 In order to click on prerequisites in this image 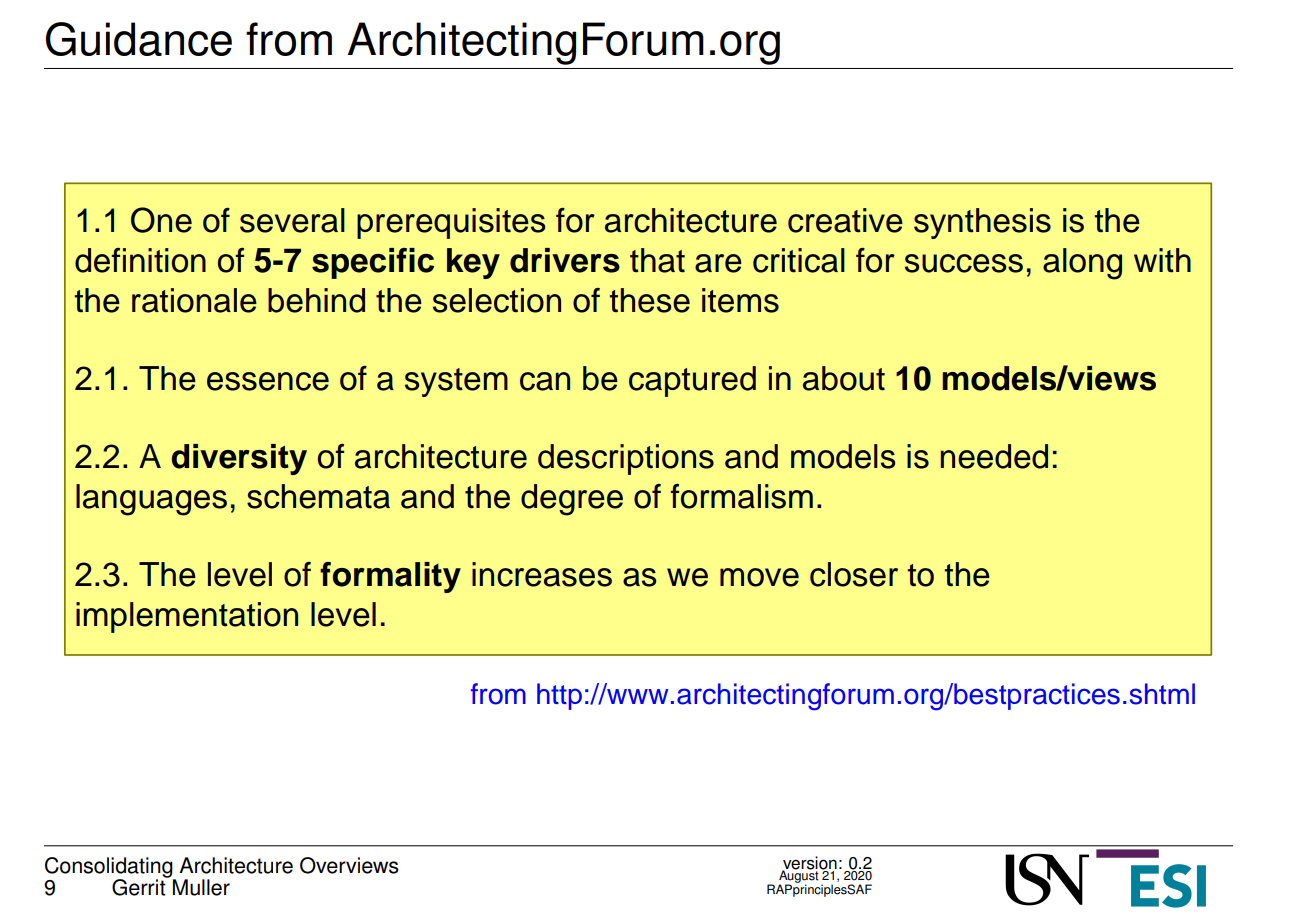, I will do `click(451, 223)`.
